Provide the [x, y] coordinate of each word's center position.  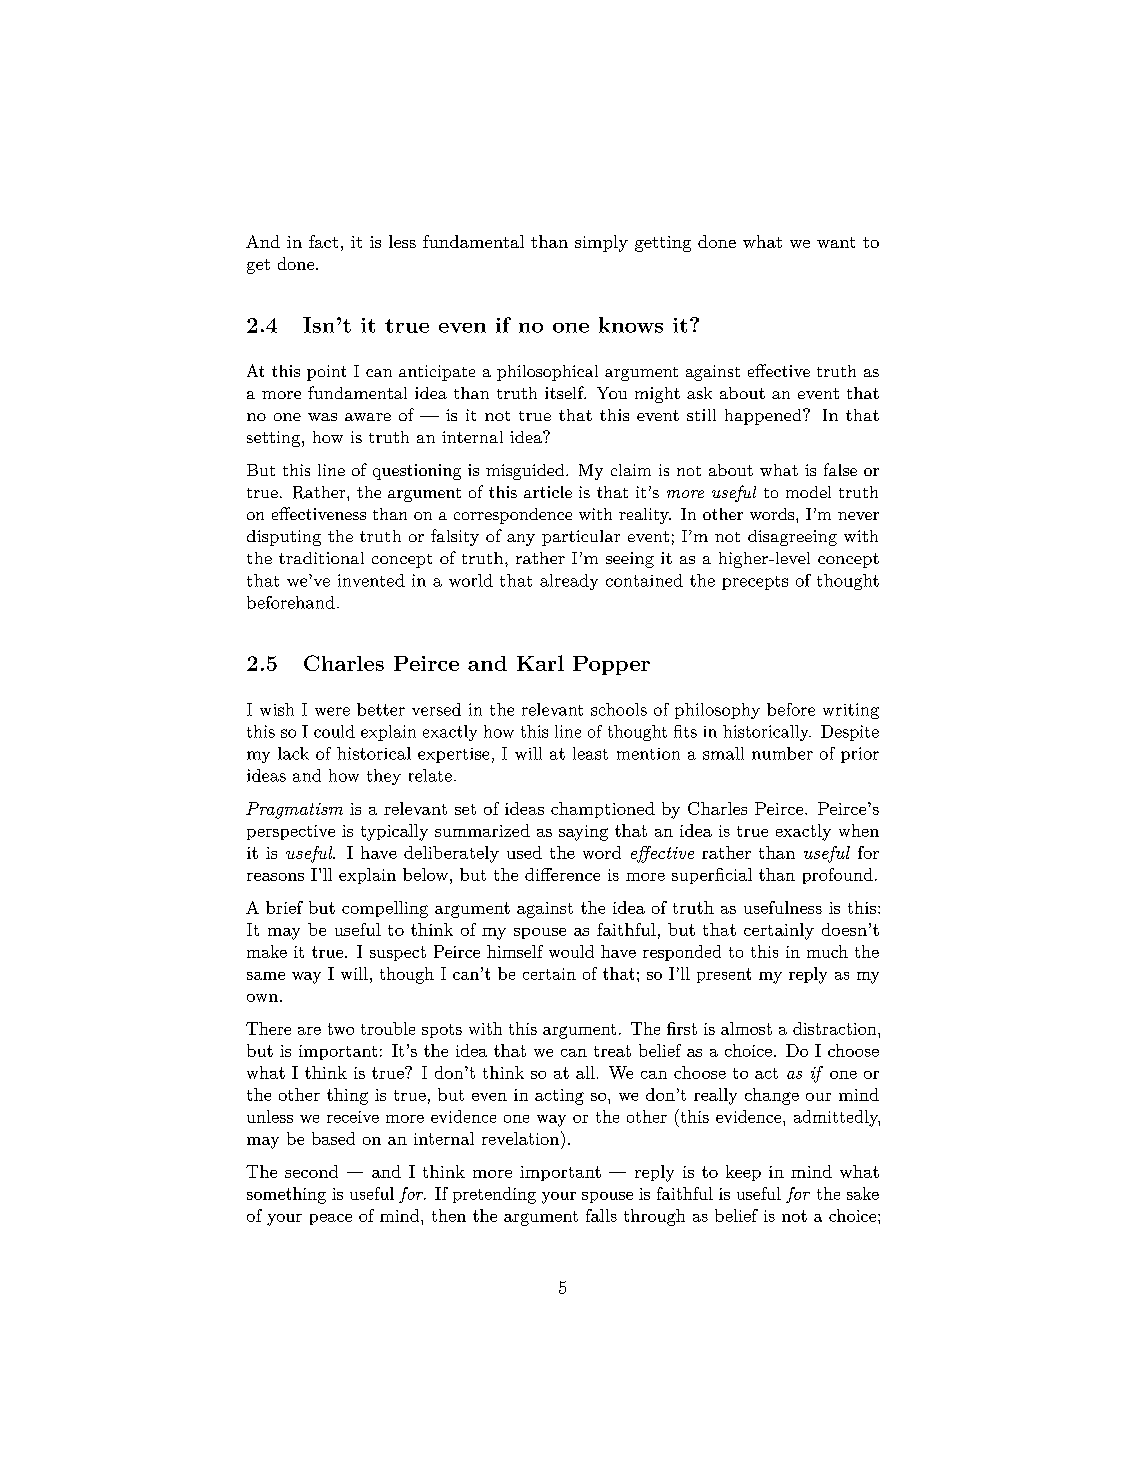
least [590, 753]
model [808, 492]
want [836, 242]
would [571, 951]
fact [323, 241]
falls [601, 1215]
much [827, 951]
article [548, 492]
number [782, 753]
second [311, 1171]
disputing [284, 538]
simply [601, 243]
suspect [398, 953]
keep [743, 1173]
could [334, 731]
